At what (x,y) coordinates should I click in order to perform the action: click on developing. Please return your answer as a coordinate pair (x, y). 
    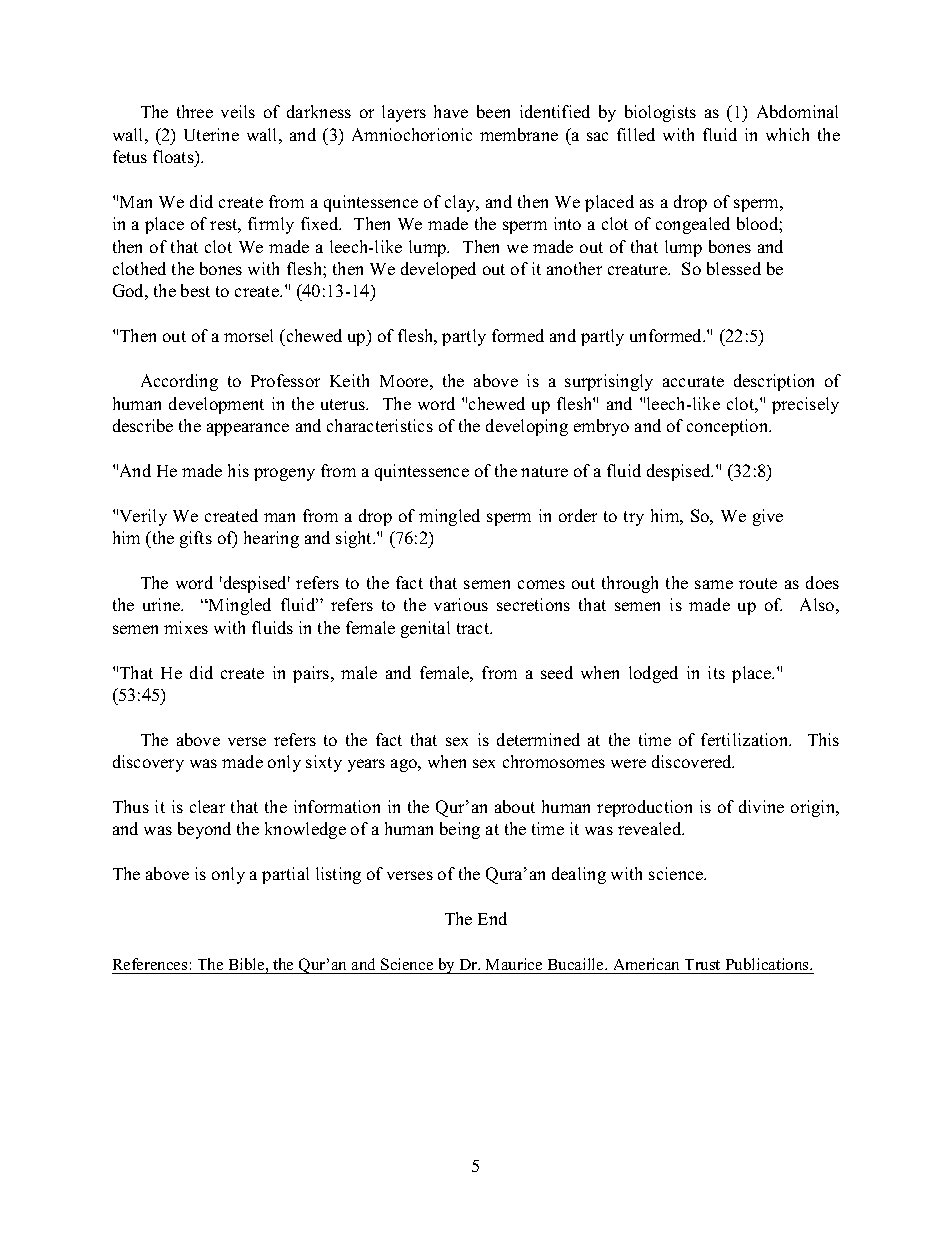
    Looking at the image, I should click on (527, 427).
